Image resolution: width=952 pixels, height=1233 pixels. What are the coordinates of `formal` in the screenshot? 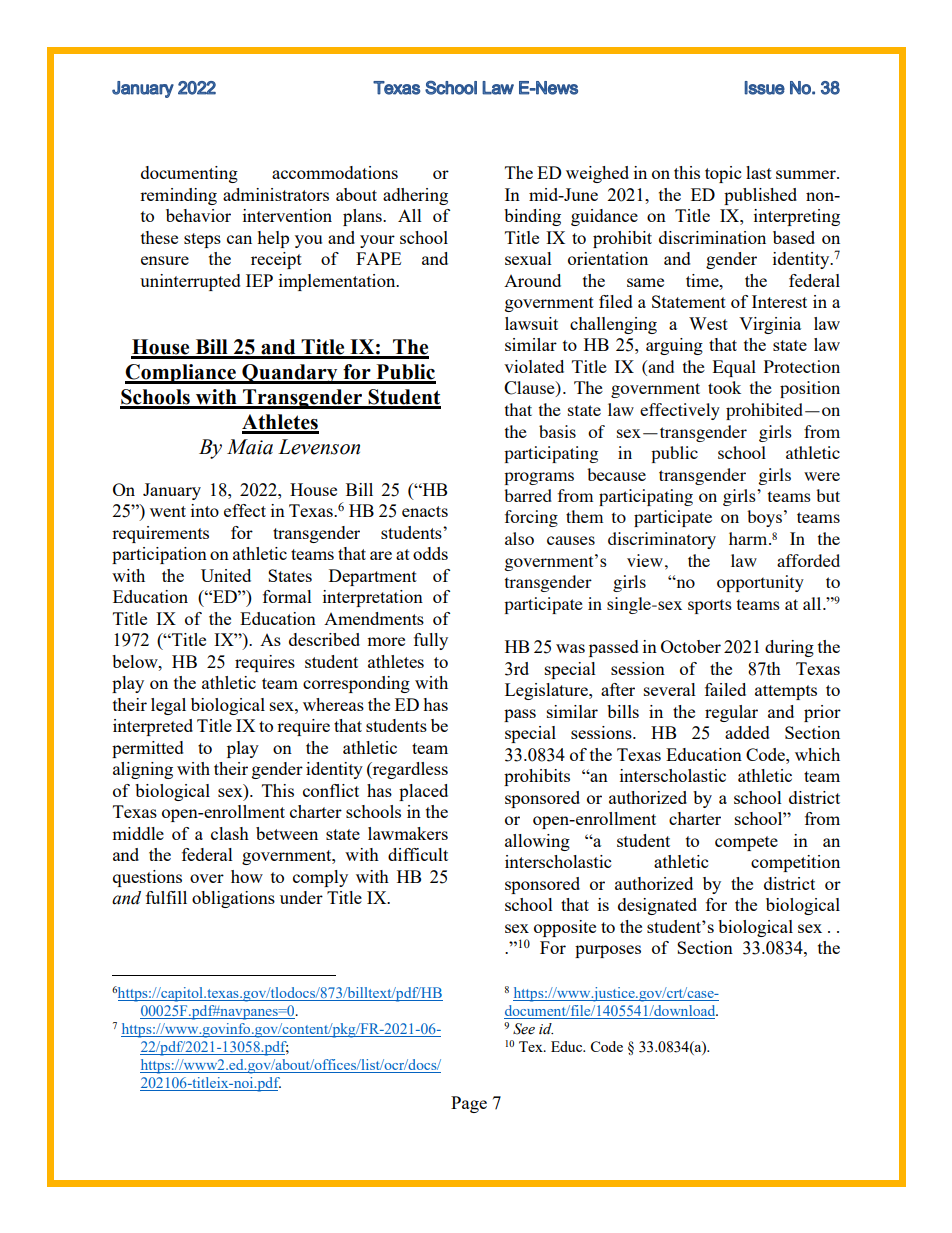 It's located at (287, 596).
